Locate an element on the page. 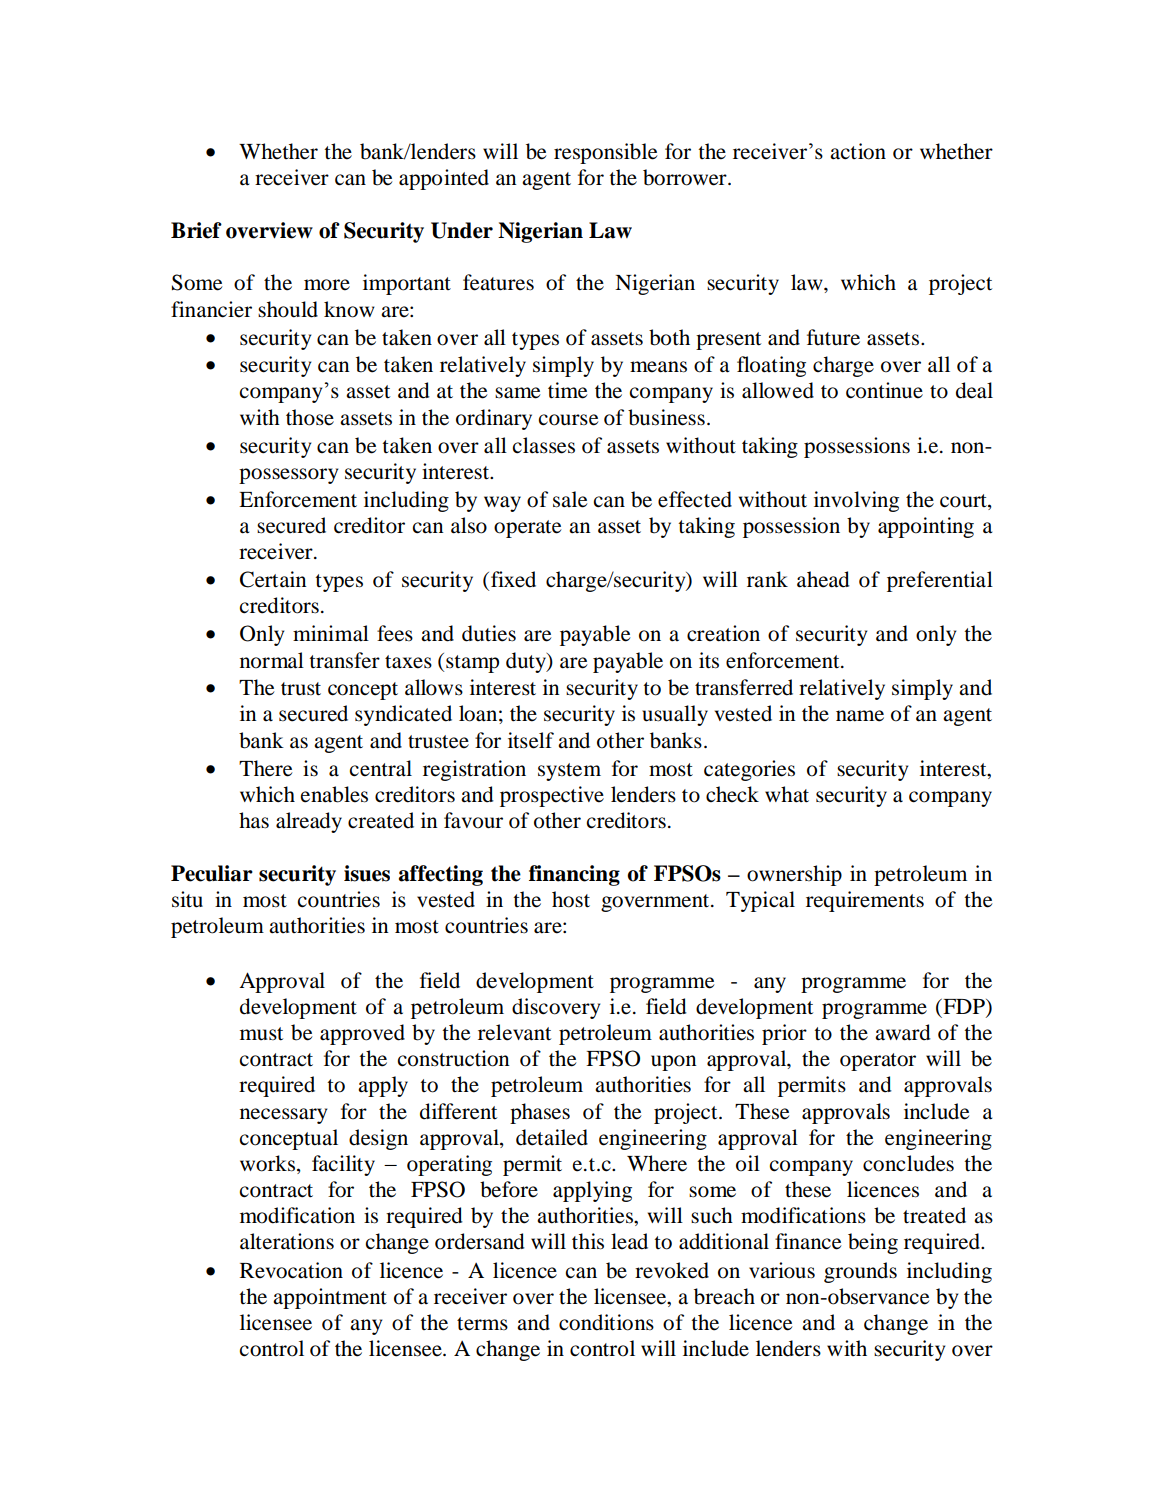  grounds is located at coordinates (860, 1272).
